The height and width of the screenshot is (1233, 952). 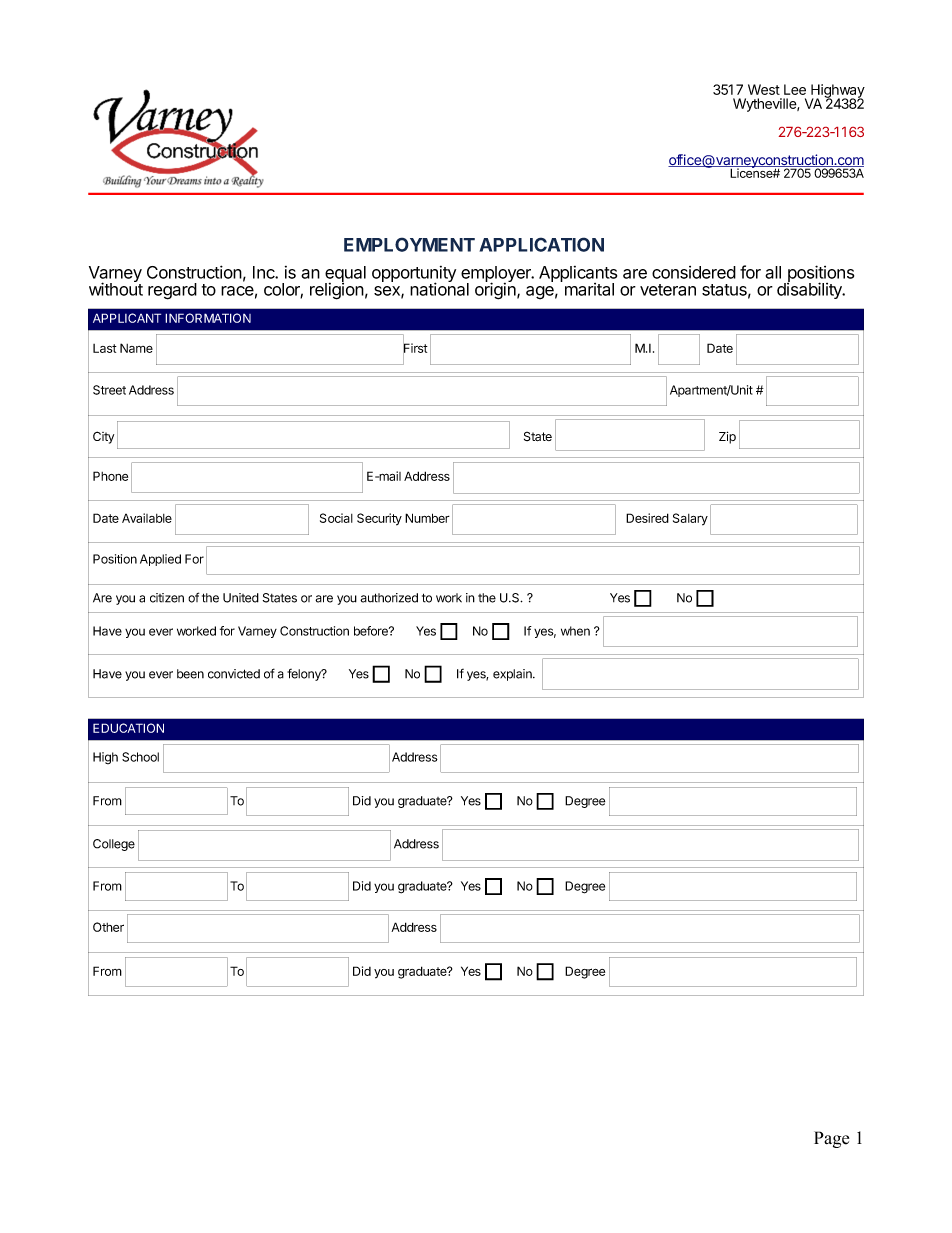 I want to click on explain, so click(x=513, y=675).
